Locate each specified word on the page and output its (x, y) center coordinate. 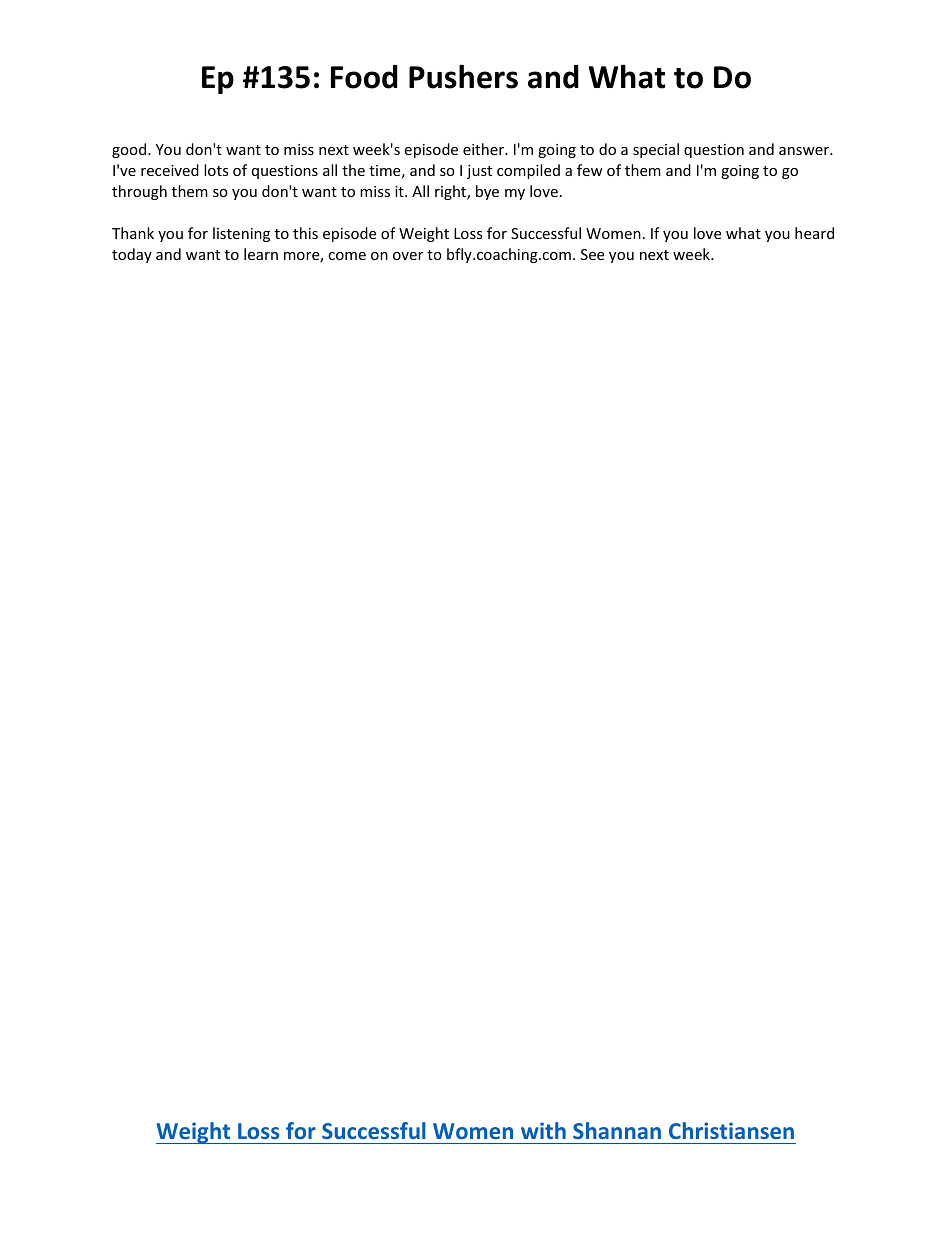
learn (261, 254)
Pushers (463, 76)
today (132, 255)
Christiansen (731, 1130)
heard (814, 233)
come (347, 256)
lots (216, 170)
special (656, 150)
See (592, 254)
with (543, 1130)
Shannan (617, 1130)
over (408, 256)
